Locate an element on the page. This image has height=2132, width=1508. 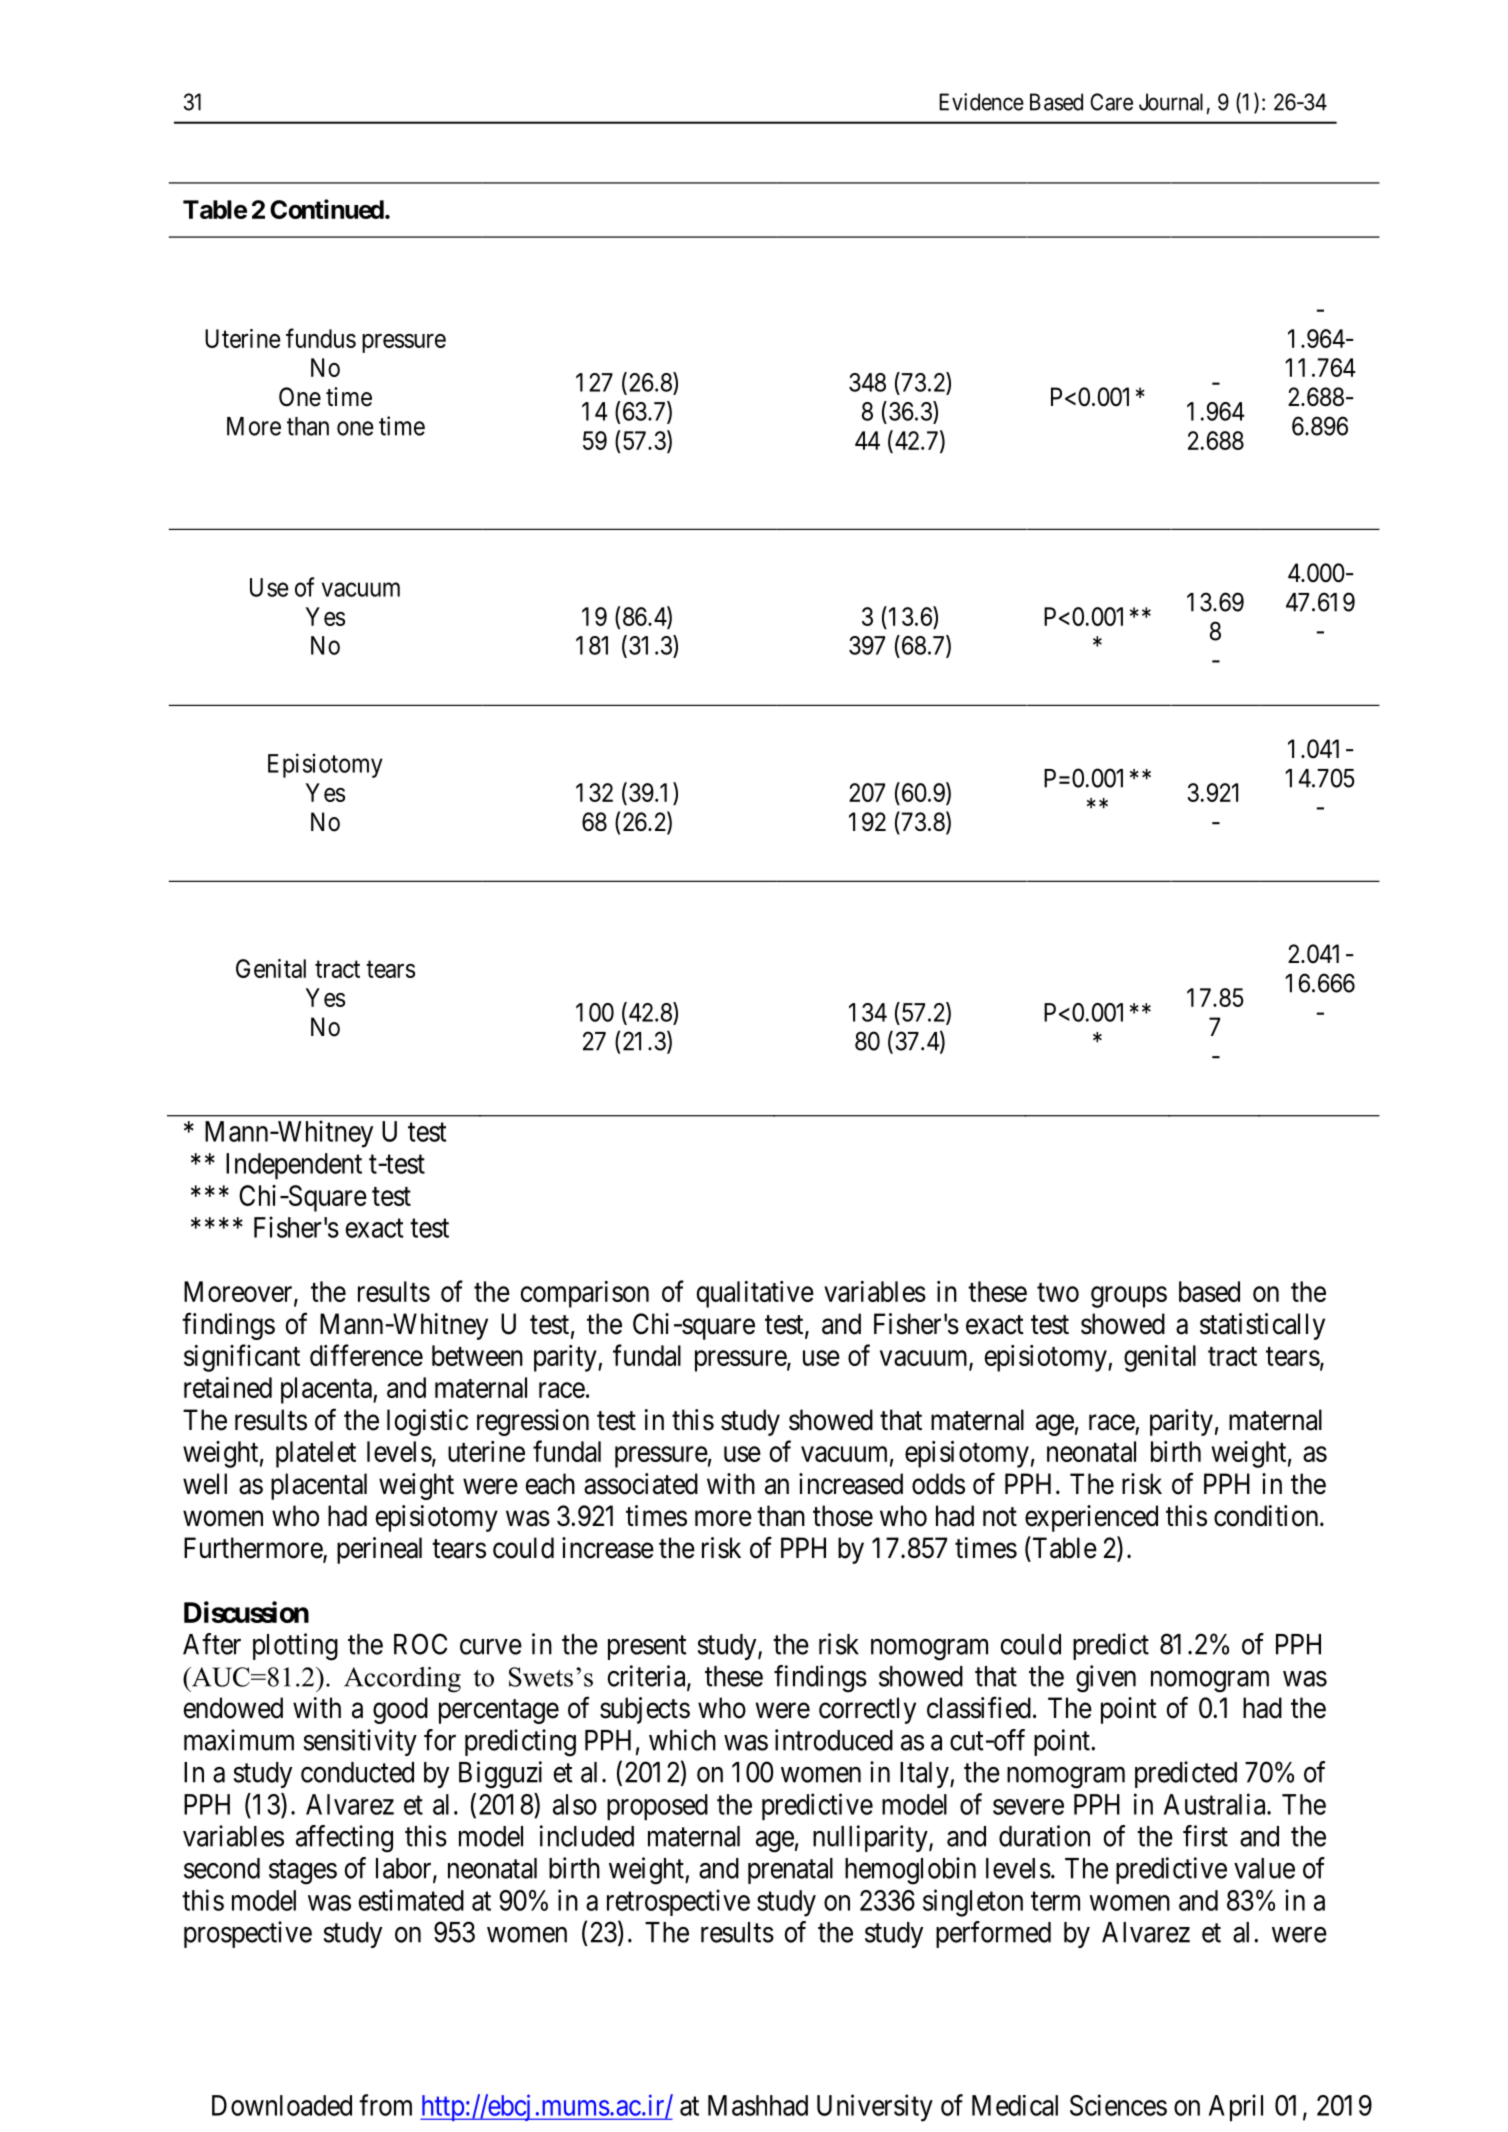
plotting is located at coordinates (295, 1647).
